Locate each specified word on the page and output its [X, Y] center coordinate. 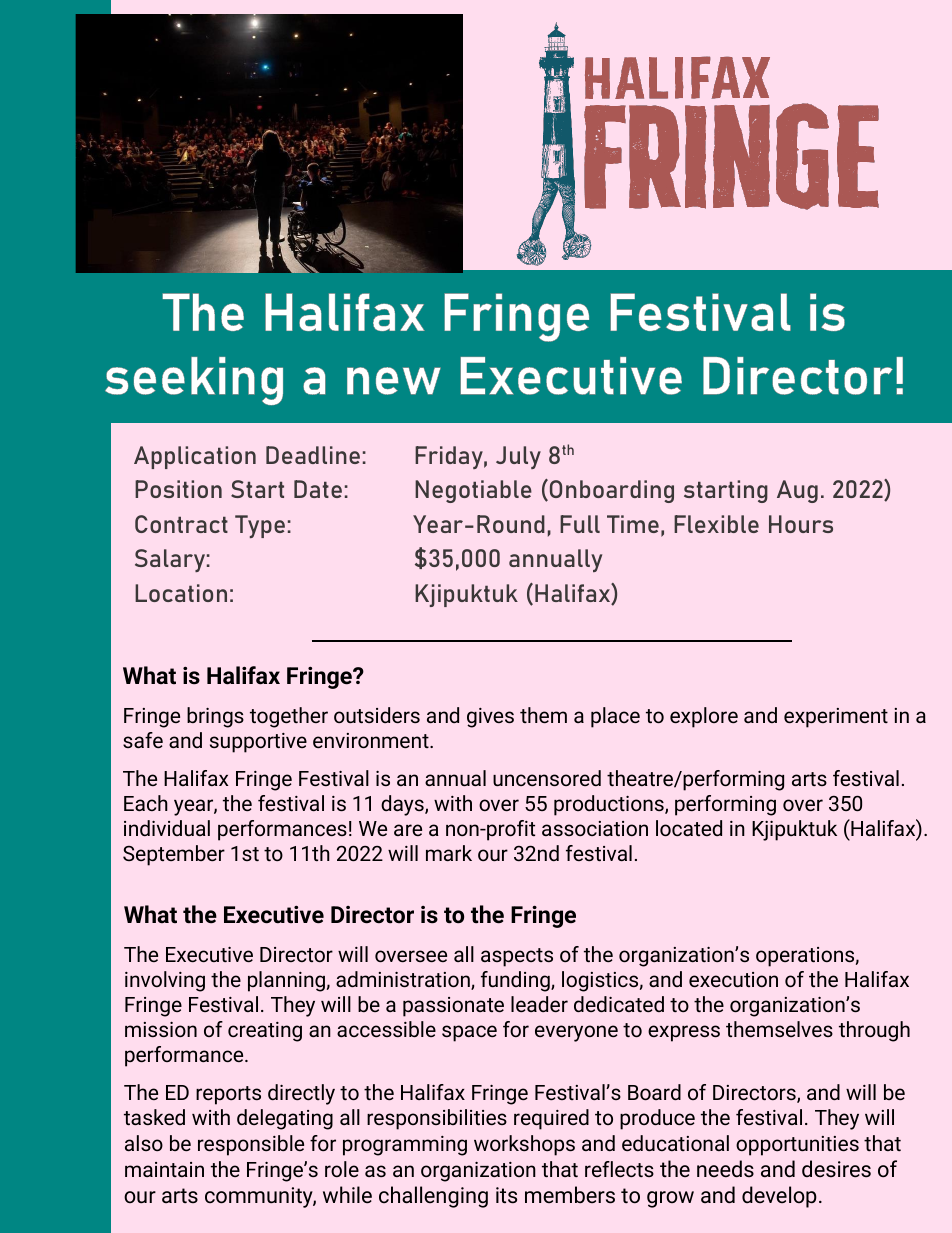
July [518, 457]
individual [167, 828]
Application [195, 457]
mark [449, 853]
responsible [251, 1145]
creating [265, 1032]
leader [539, 1004]
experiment [836, 718]
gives [490, 718]
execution [733, 979]
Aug [797, 491]
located [689, 828]
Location [181, 593]
